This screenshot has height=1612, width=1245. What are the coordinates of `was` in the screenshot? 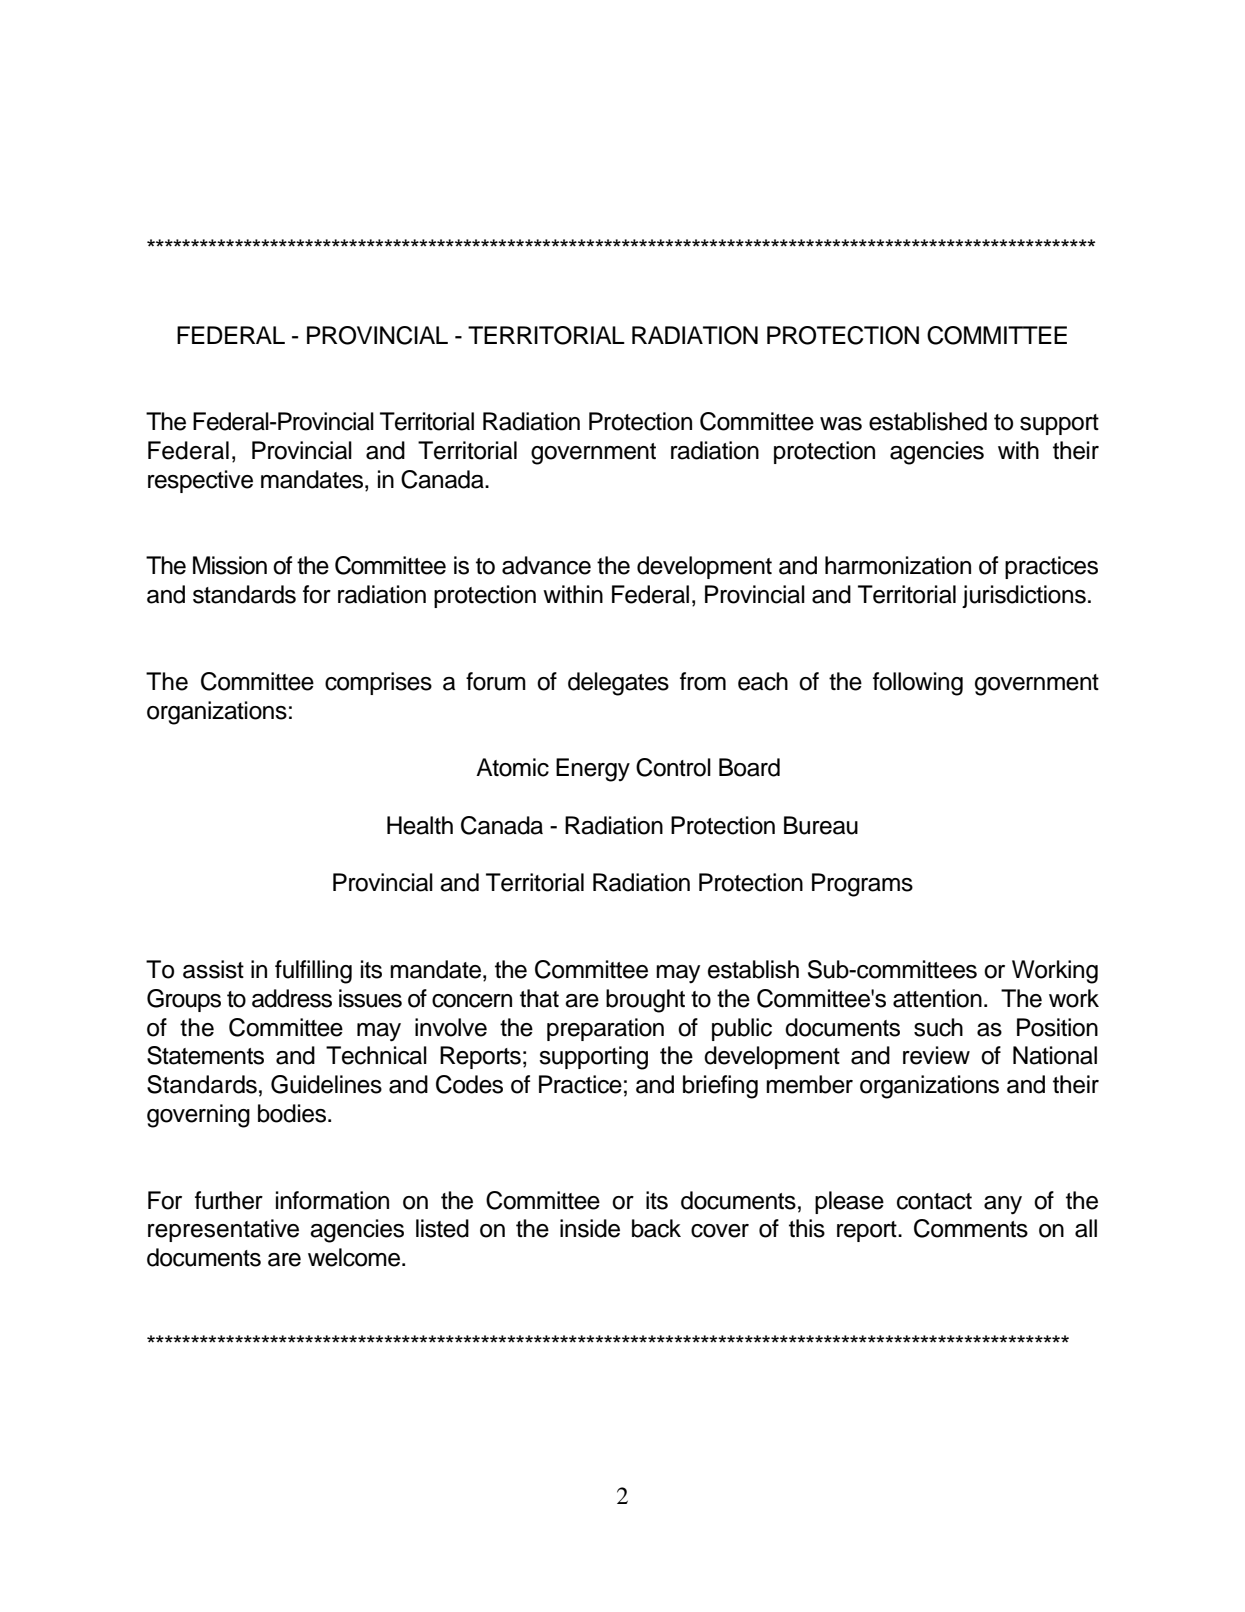 It's located at (841, 424).
